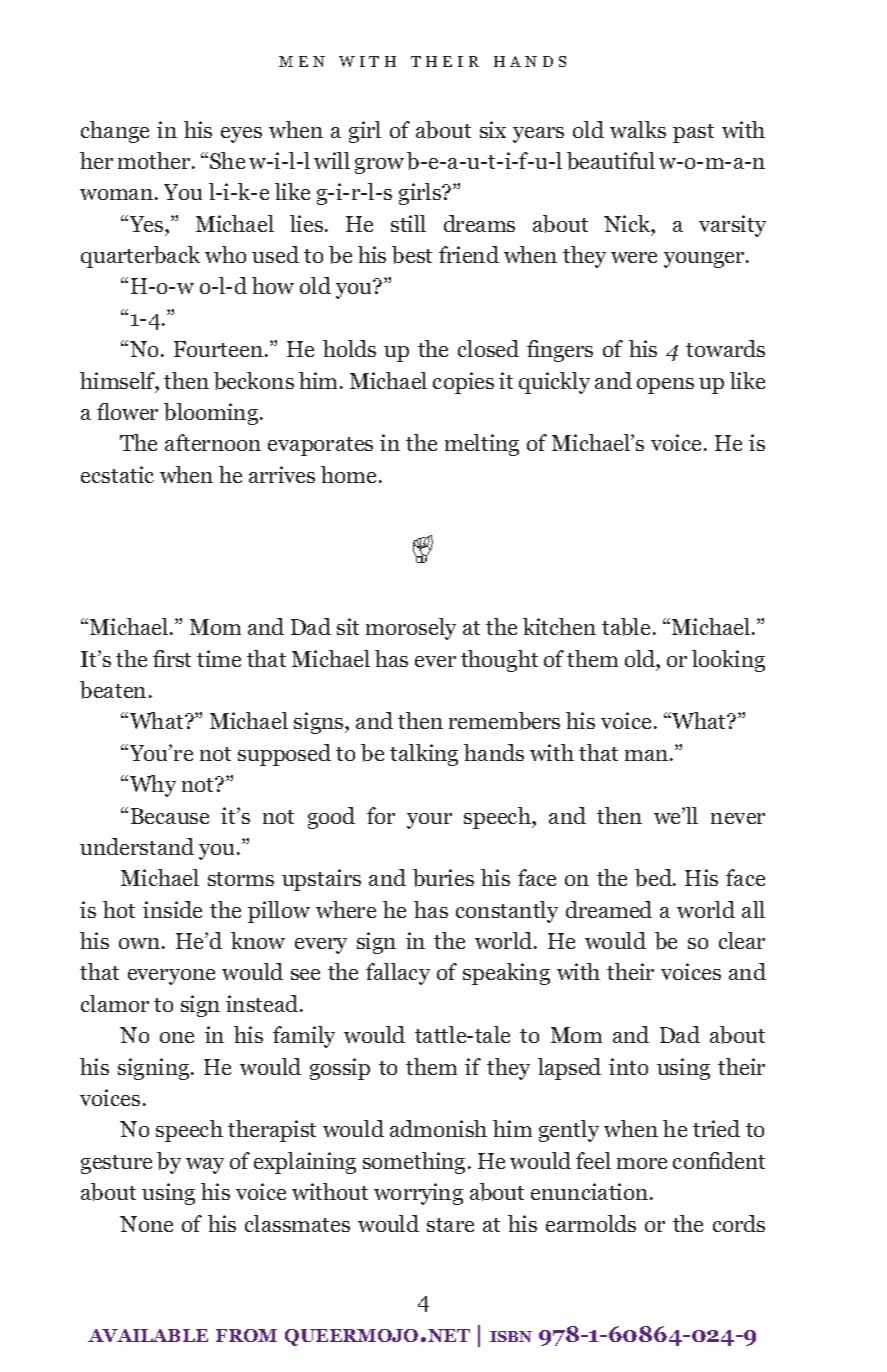  I want to click on into, so click(628, 1066).
